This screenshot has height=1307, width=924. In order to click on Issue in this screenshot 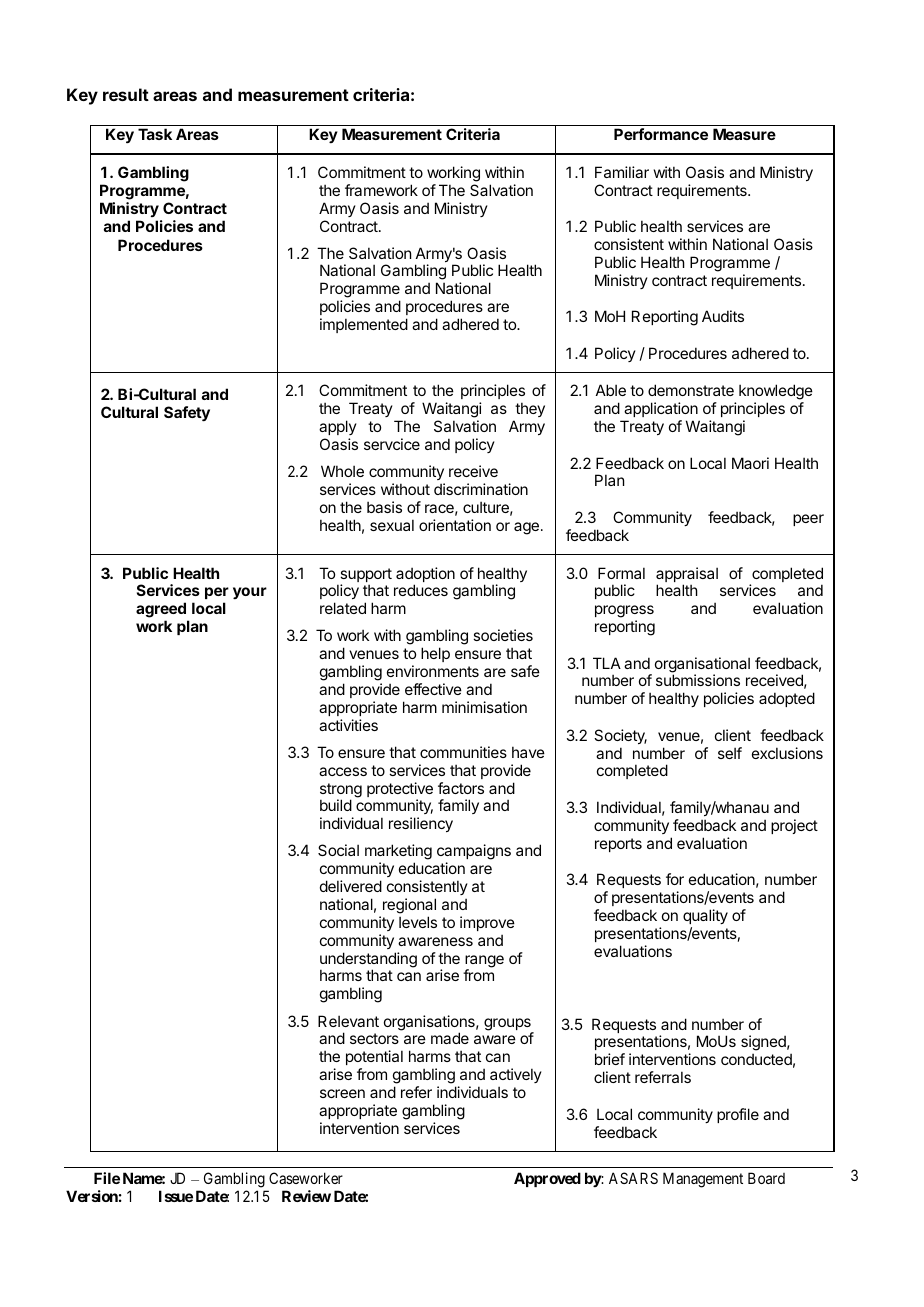, I will do `click(176, 1196)`.
